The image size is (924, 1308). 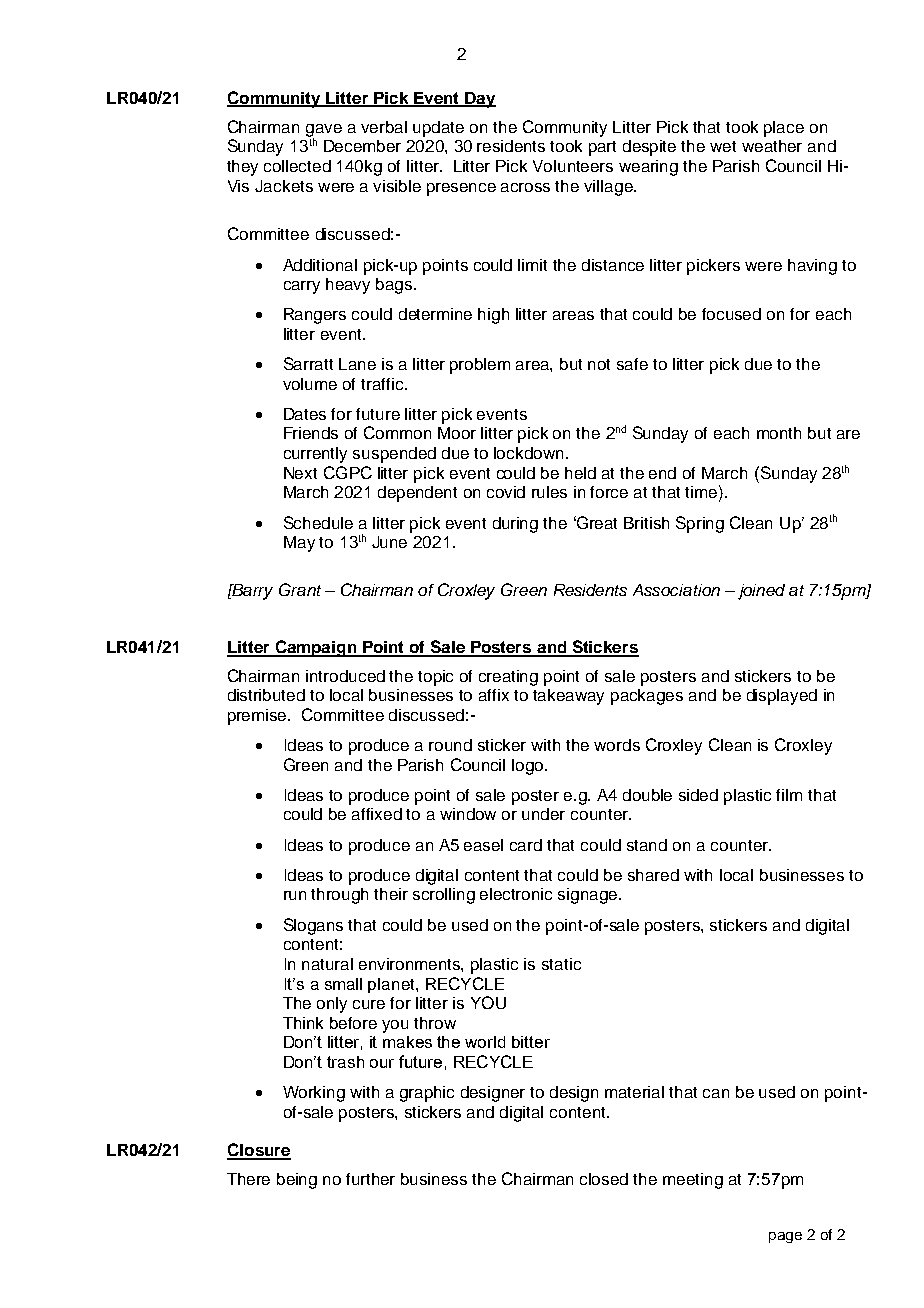 I want to click on displayed, so click(x=782, y=697).
